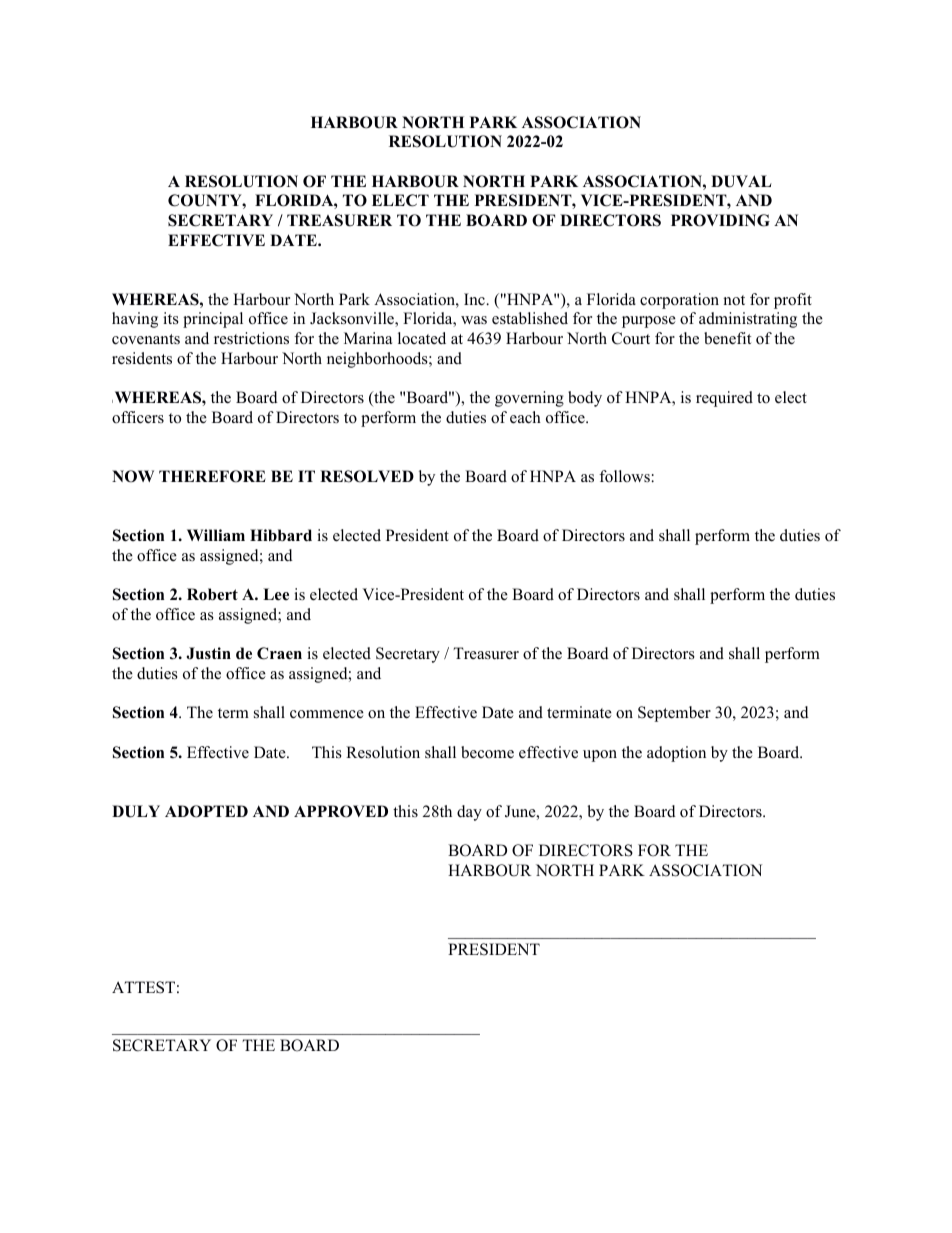 The image size is (952, 1233). I want to click on benefit, so click(727, 338).
